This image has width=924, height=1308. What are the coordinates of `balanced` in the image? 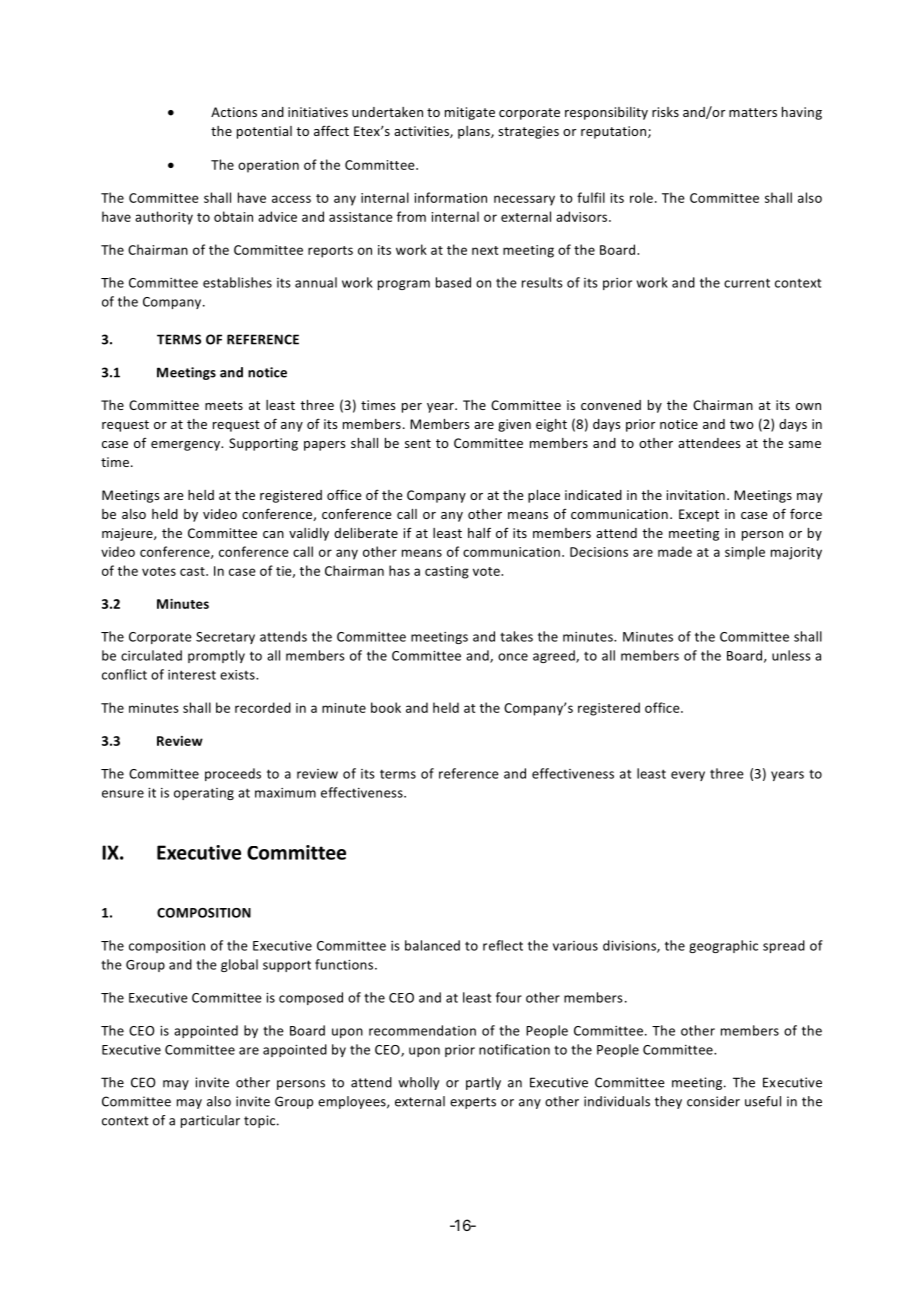 It's located at (432, 945).
